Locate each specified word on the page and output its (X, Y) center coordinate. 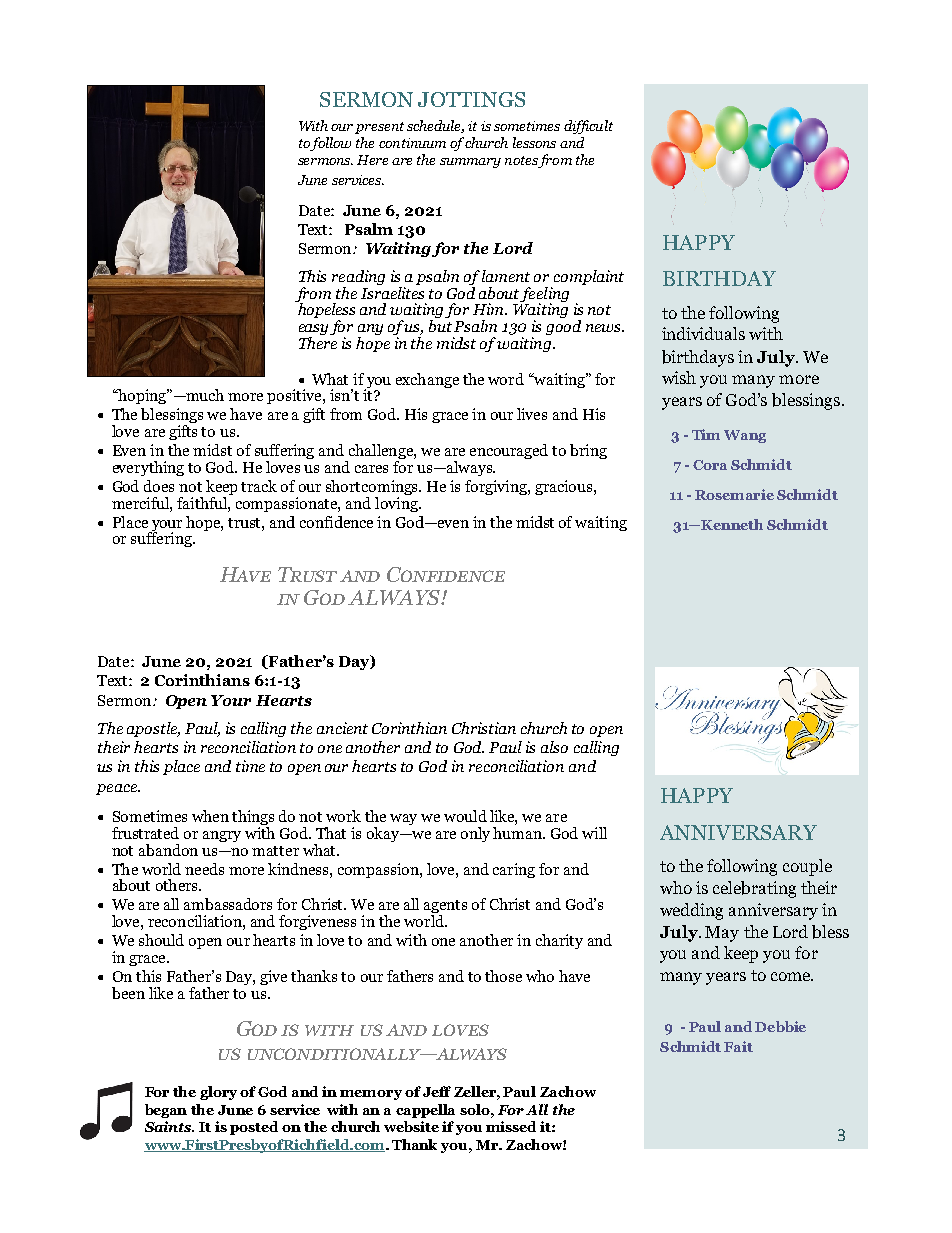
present (379, 128)
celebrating (754, 889)
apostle (153, 729)
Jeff (437, 1091)
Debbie (780, 1026)
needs (204, 869)
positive (295, 396)
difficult (588, 127)
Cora (710, 465)
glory (218, 1093)
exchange (427, 380)
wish (679, 377)
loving (397, 503)
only (475, 834)
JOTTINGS (471, 99)
